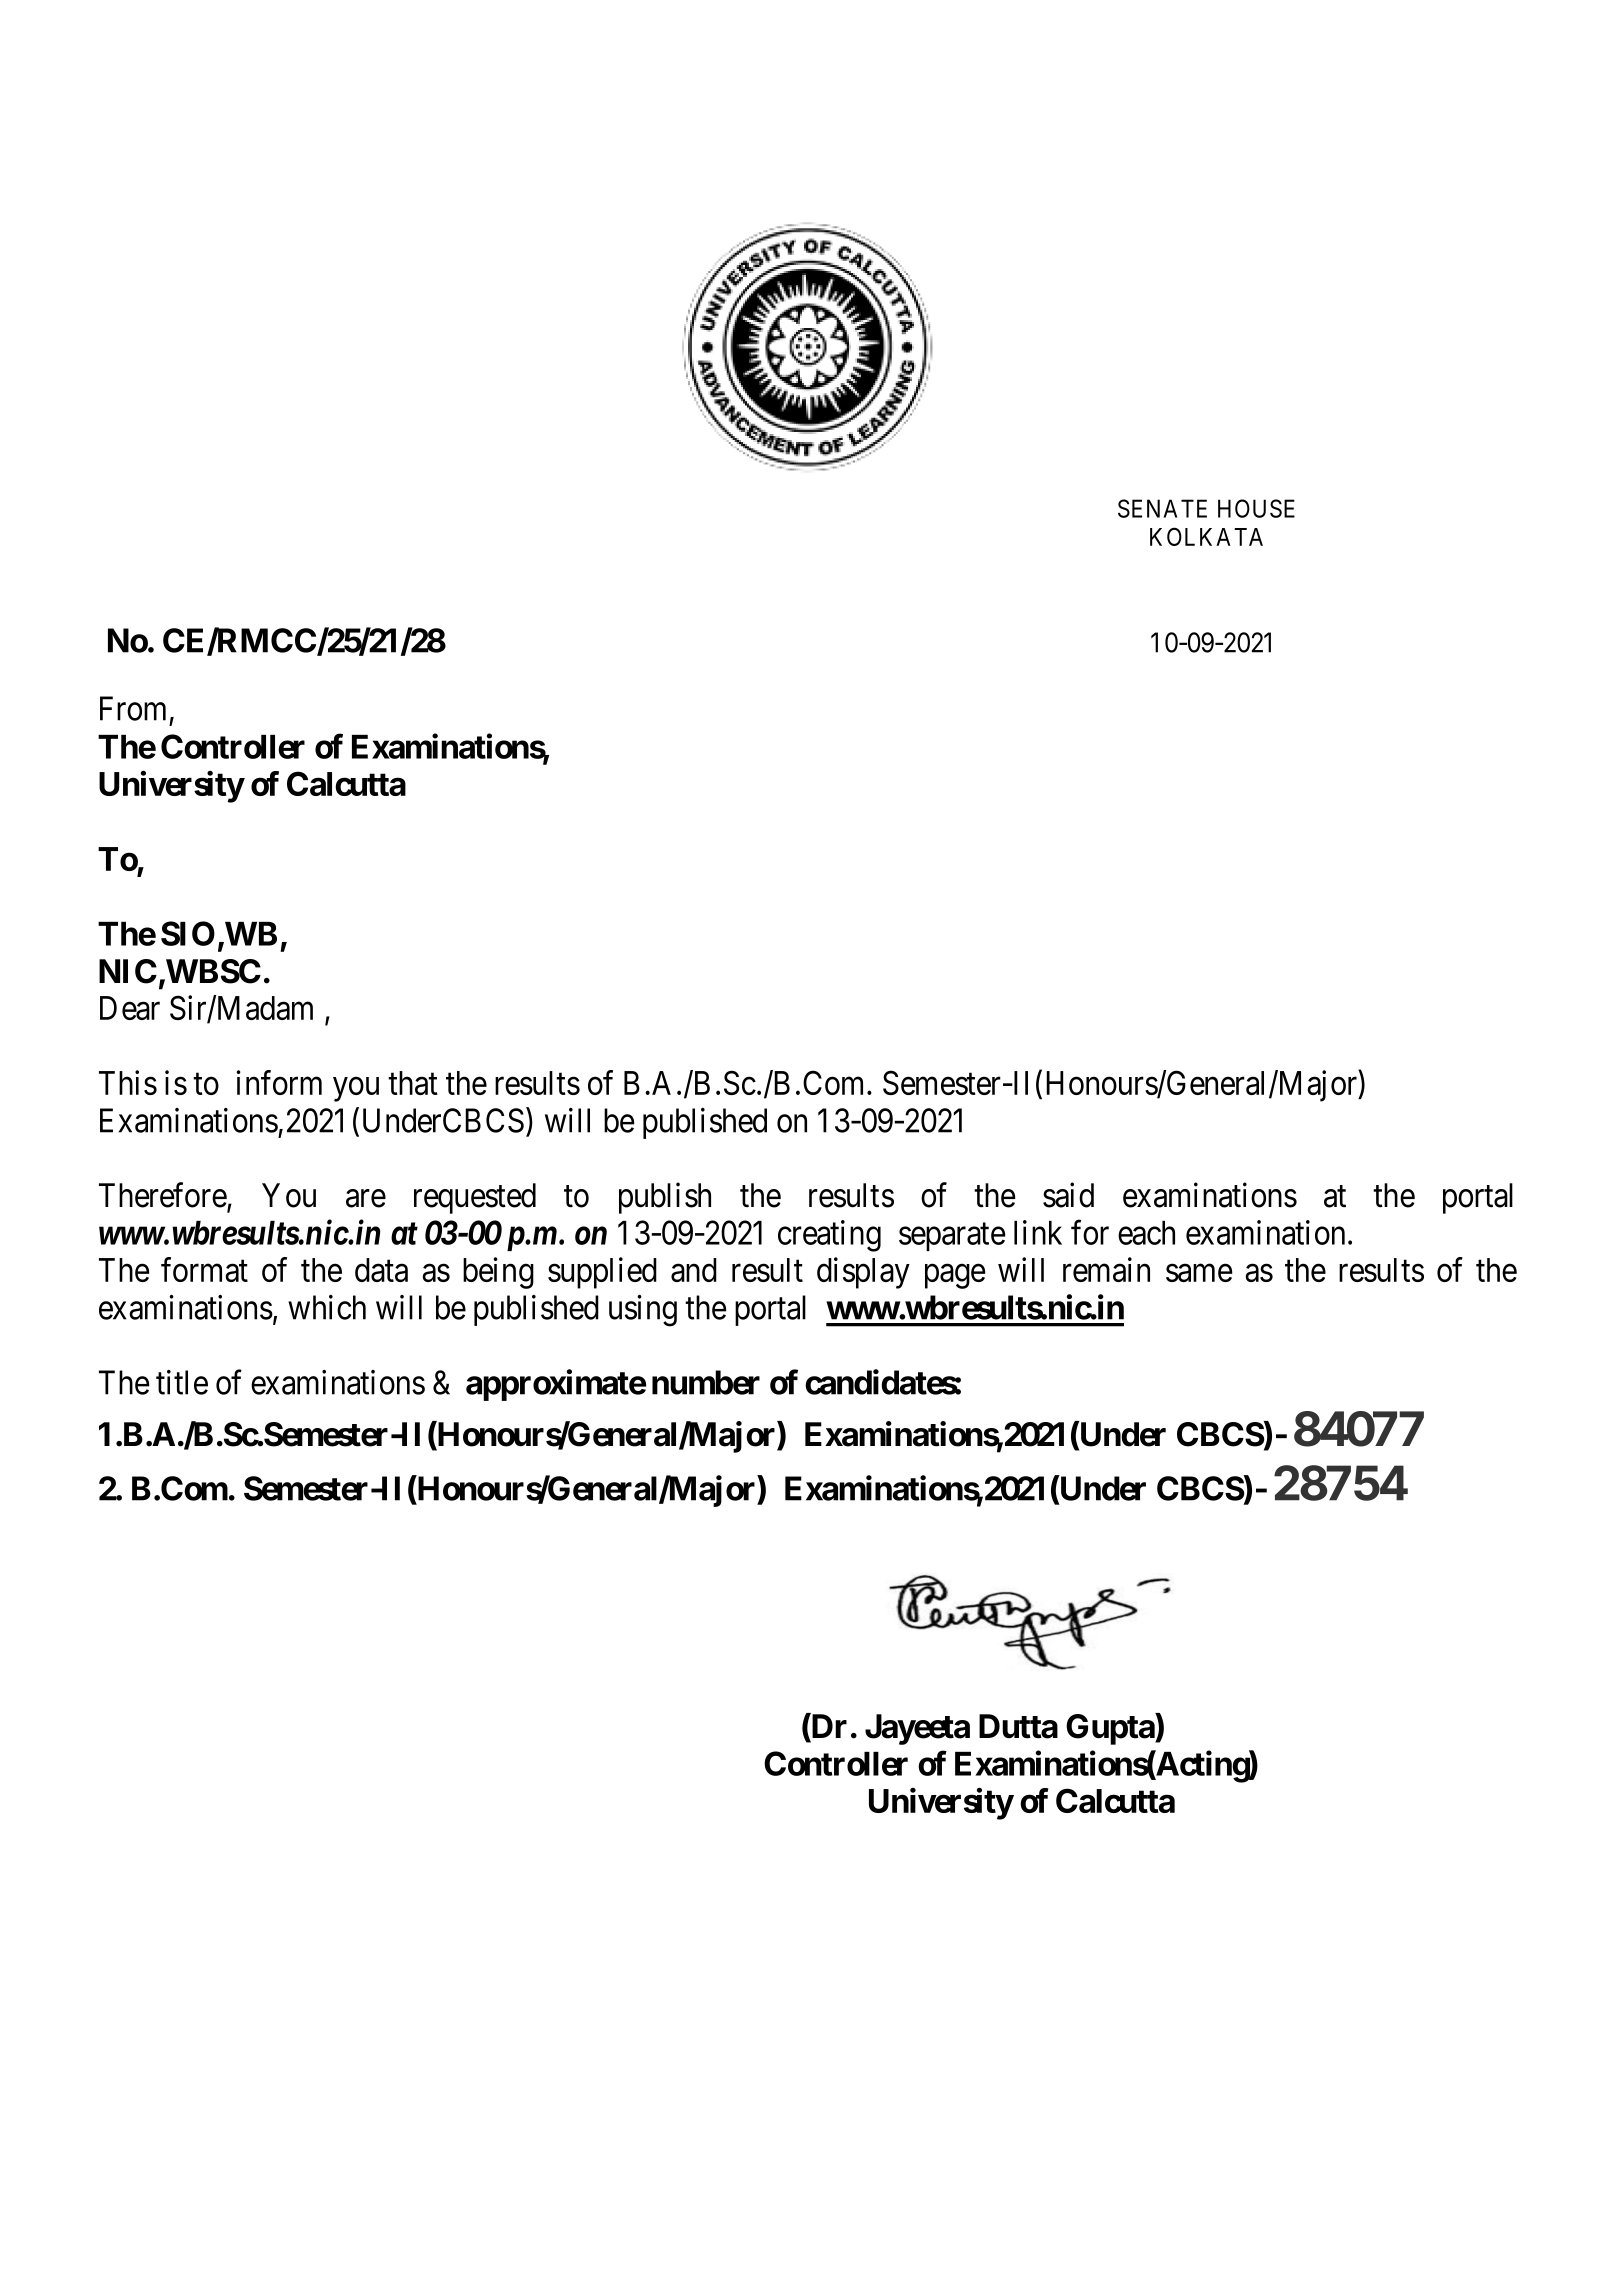 This document has width=1615, height=2283. I want to click on inform, so click(279, 1082).
